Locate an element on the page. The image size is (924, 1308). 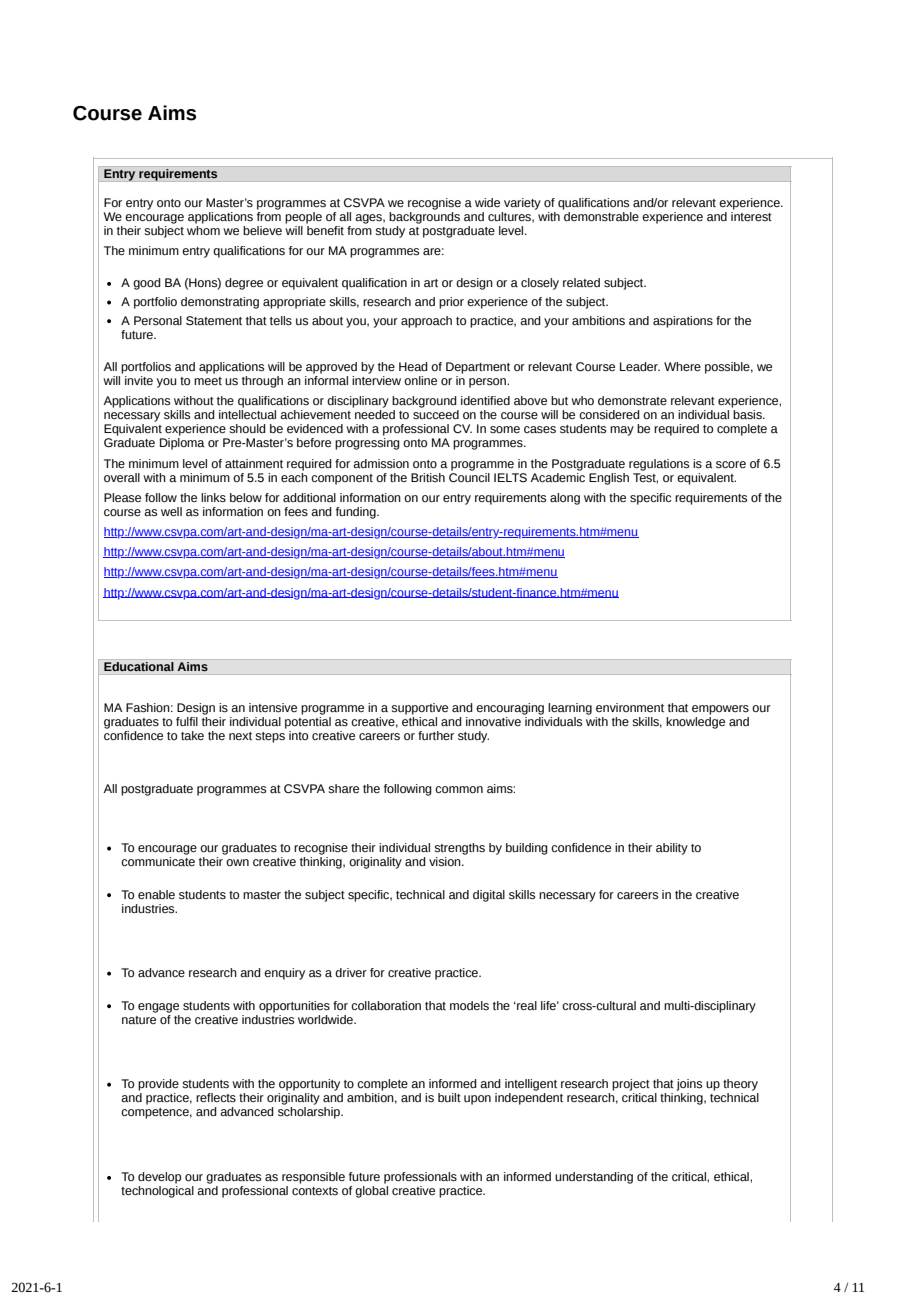
British is located at coordinates (428, 477).
